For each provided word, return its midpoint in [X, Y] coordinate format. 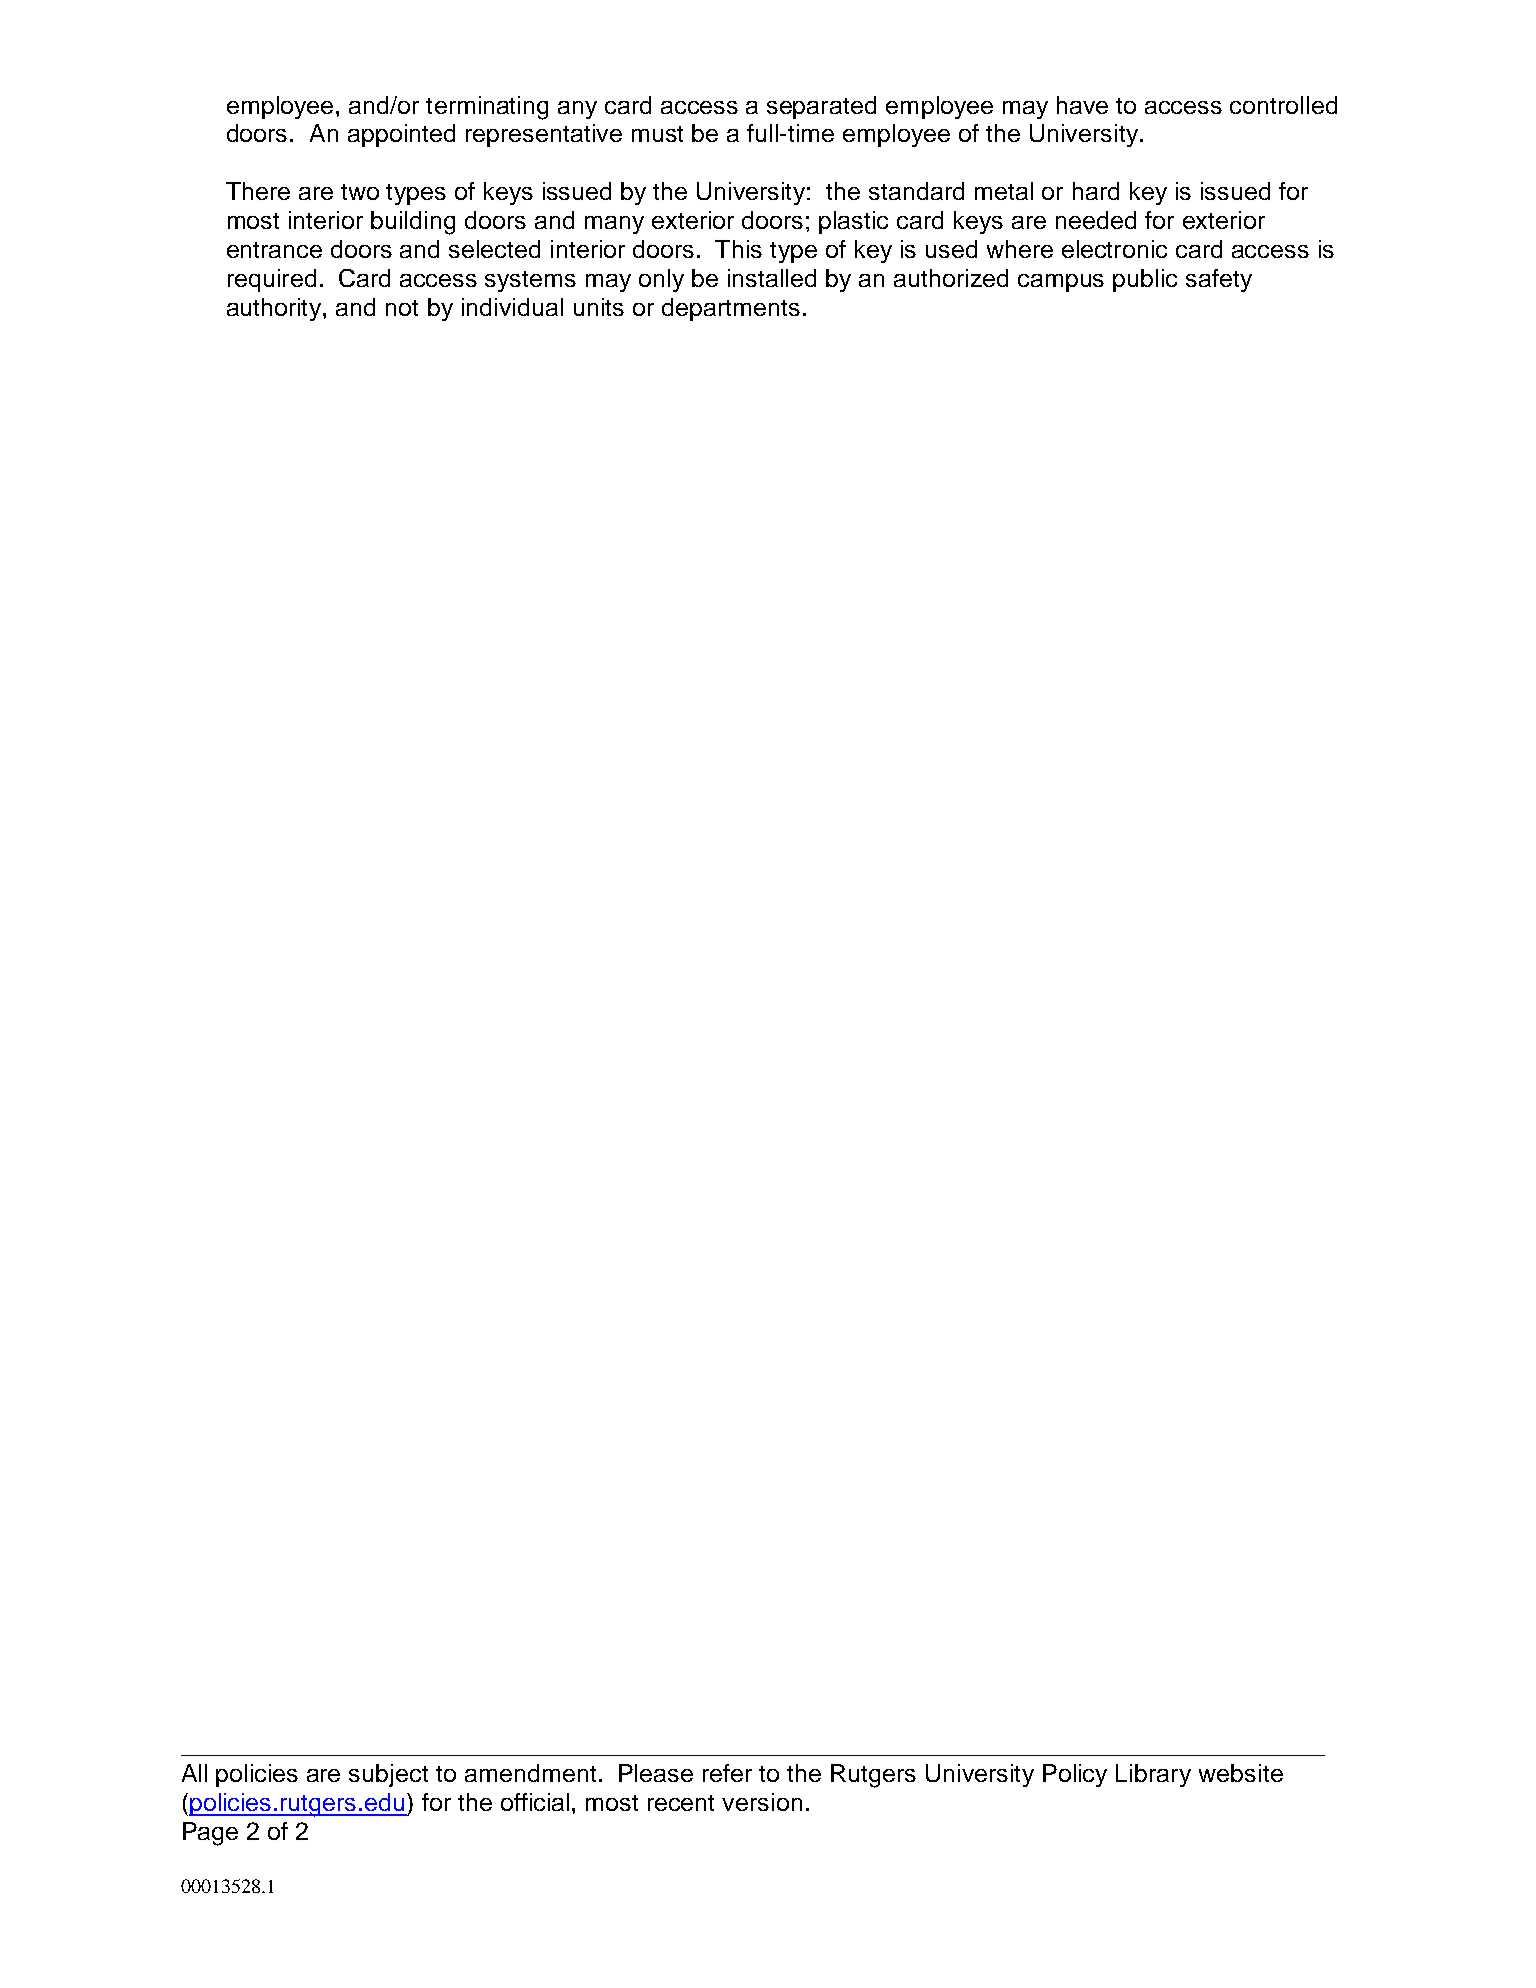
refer [727, 1773]
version [762, 1802]
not [402, 308]
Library [1153, 1775]
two [360, 192]
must [657, 134]
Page [210, 1834]
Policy [1075, 1775]
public [1145, 280]
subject [388, 1775]
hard [1096, 191]
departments [731, 309]
